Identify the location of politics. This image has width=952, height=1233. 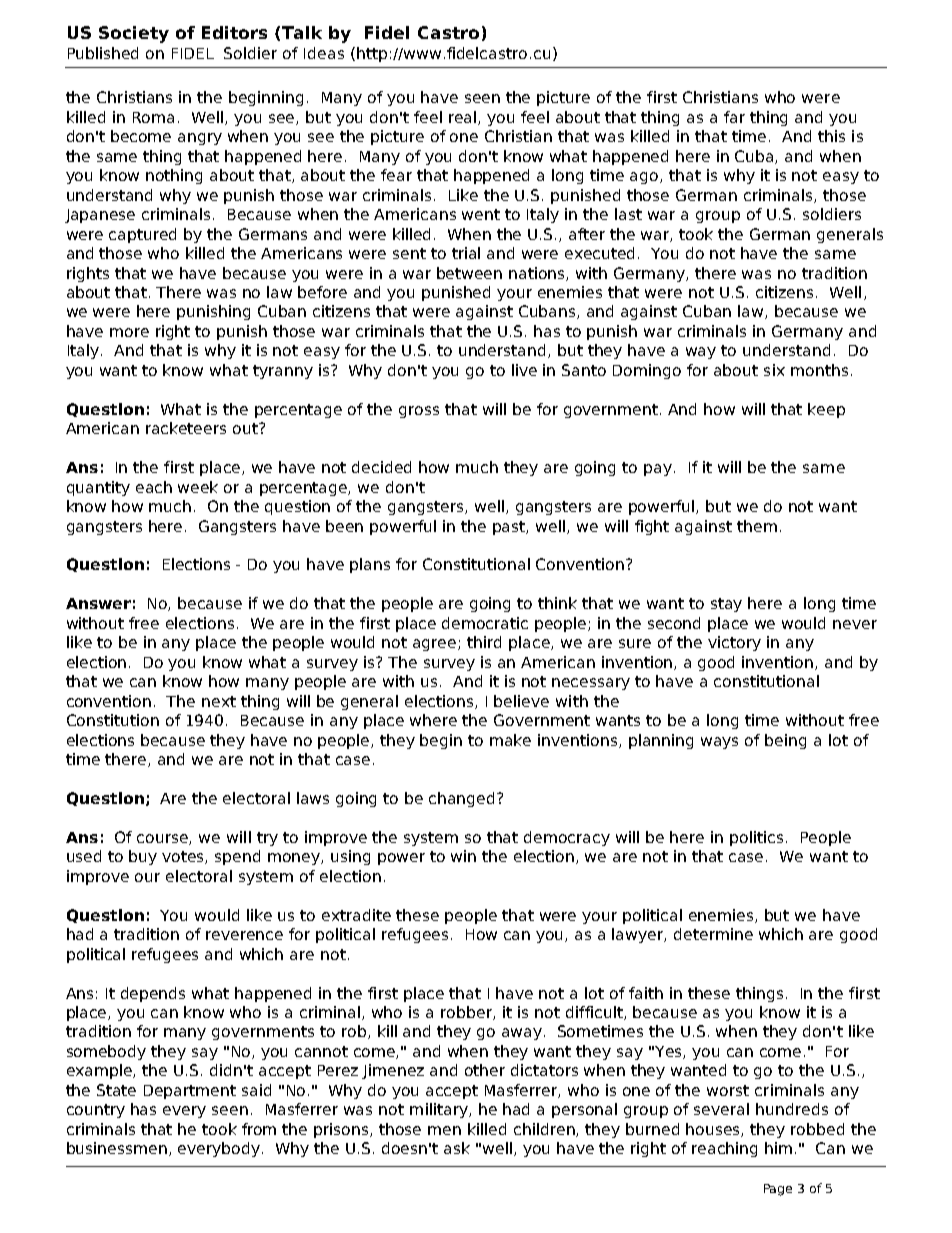
(758, 838).
